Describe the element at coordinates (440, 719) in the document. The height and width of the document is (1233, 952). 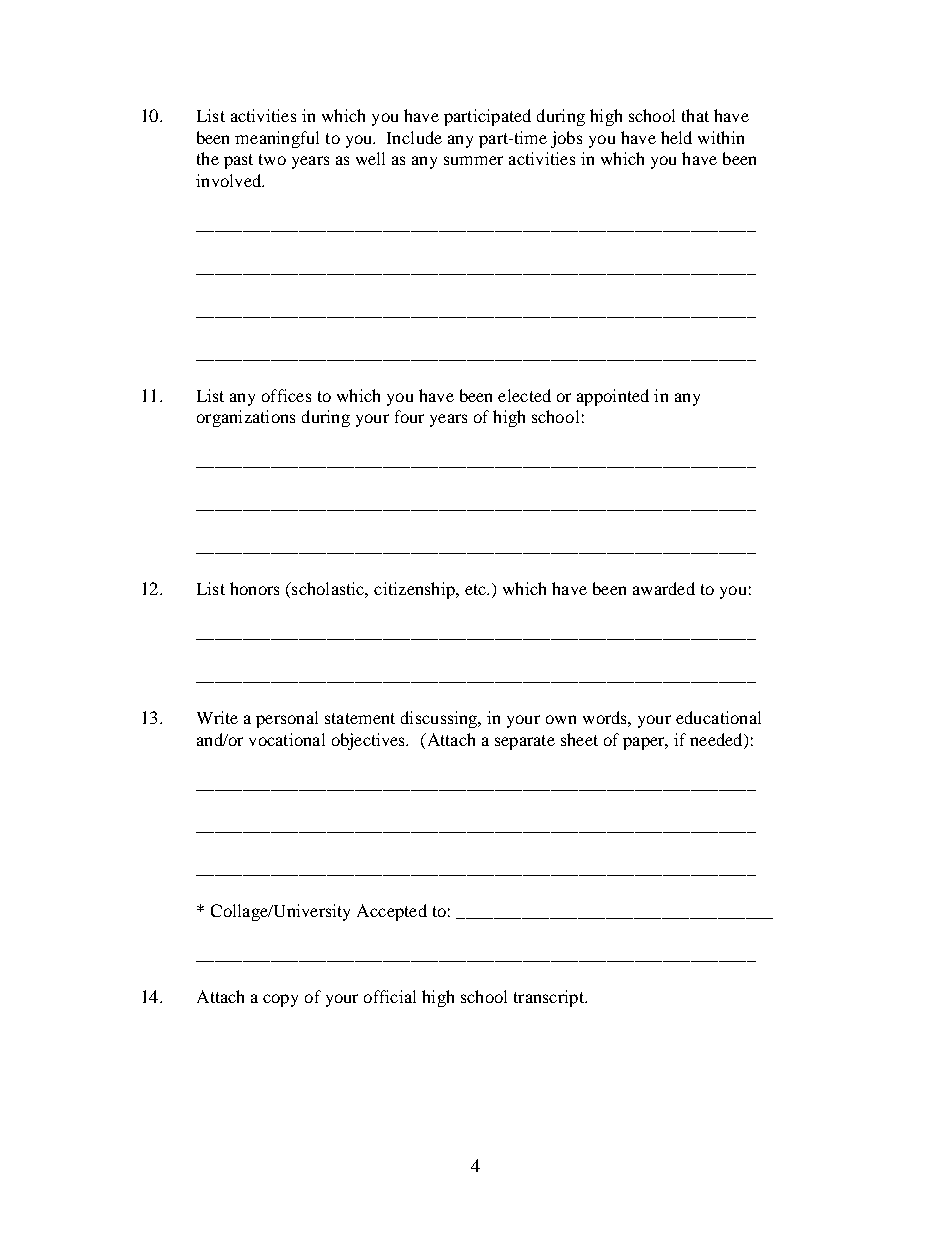
I see `discussing` at that location.
